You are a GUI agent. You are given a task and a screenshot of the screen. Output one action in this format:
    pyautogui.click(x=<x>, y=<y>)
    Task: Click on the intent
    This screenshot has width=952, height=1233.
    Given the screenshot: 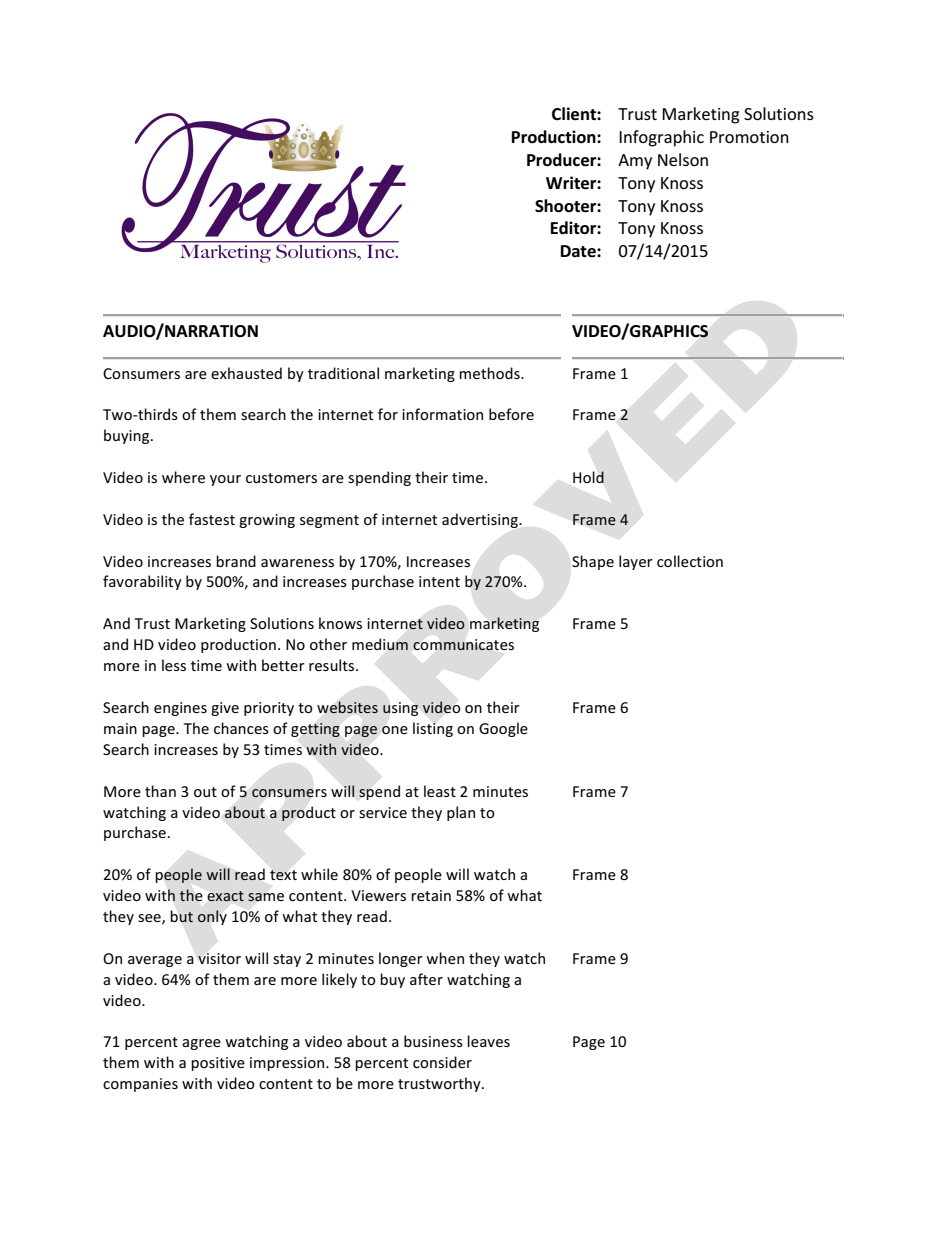 What is the action you would take?
    pyautogui.click(x=439, y=581)
